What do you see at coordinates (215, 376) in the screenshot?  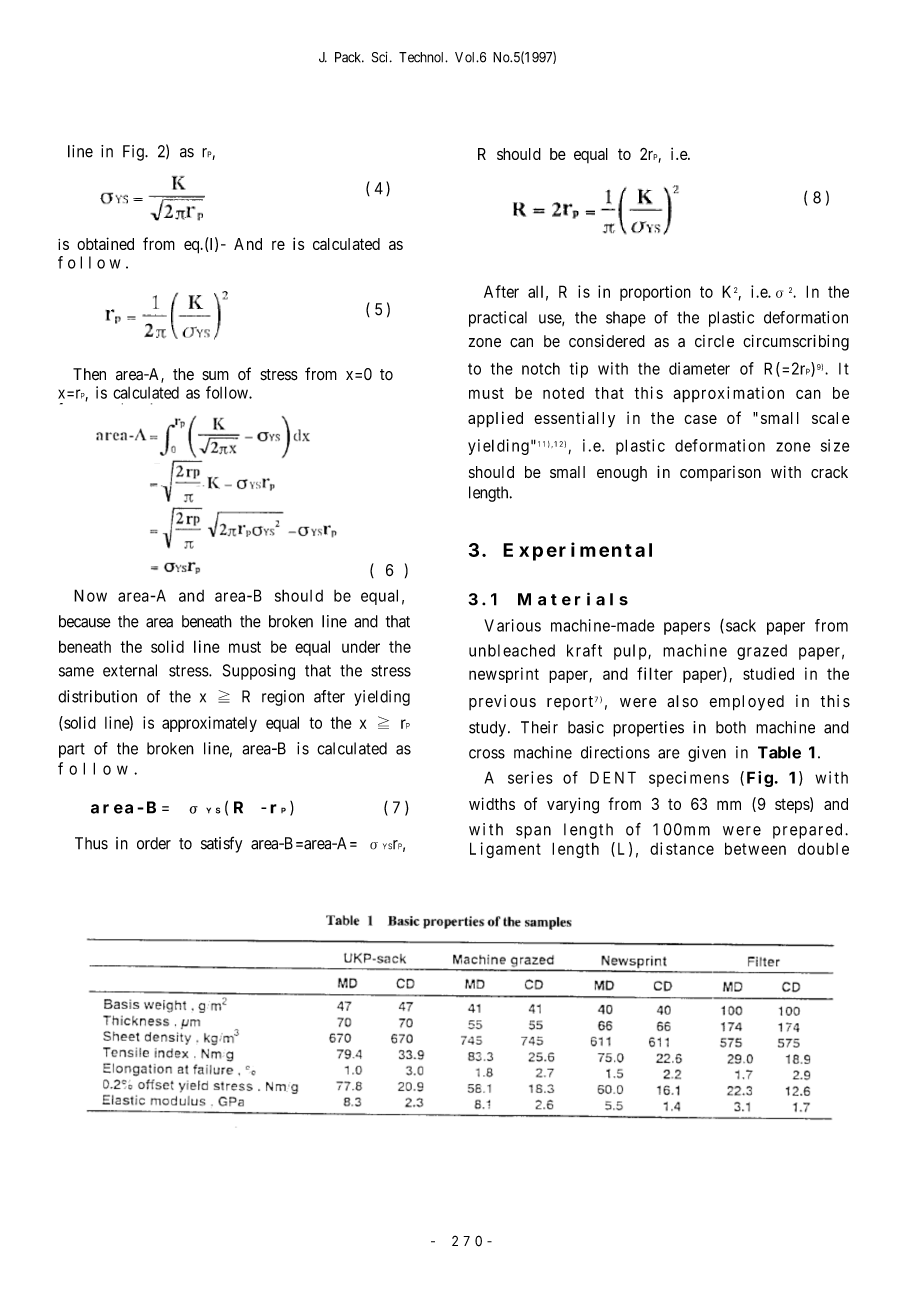 I see `sum` at bounding box center [215, 376].
